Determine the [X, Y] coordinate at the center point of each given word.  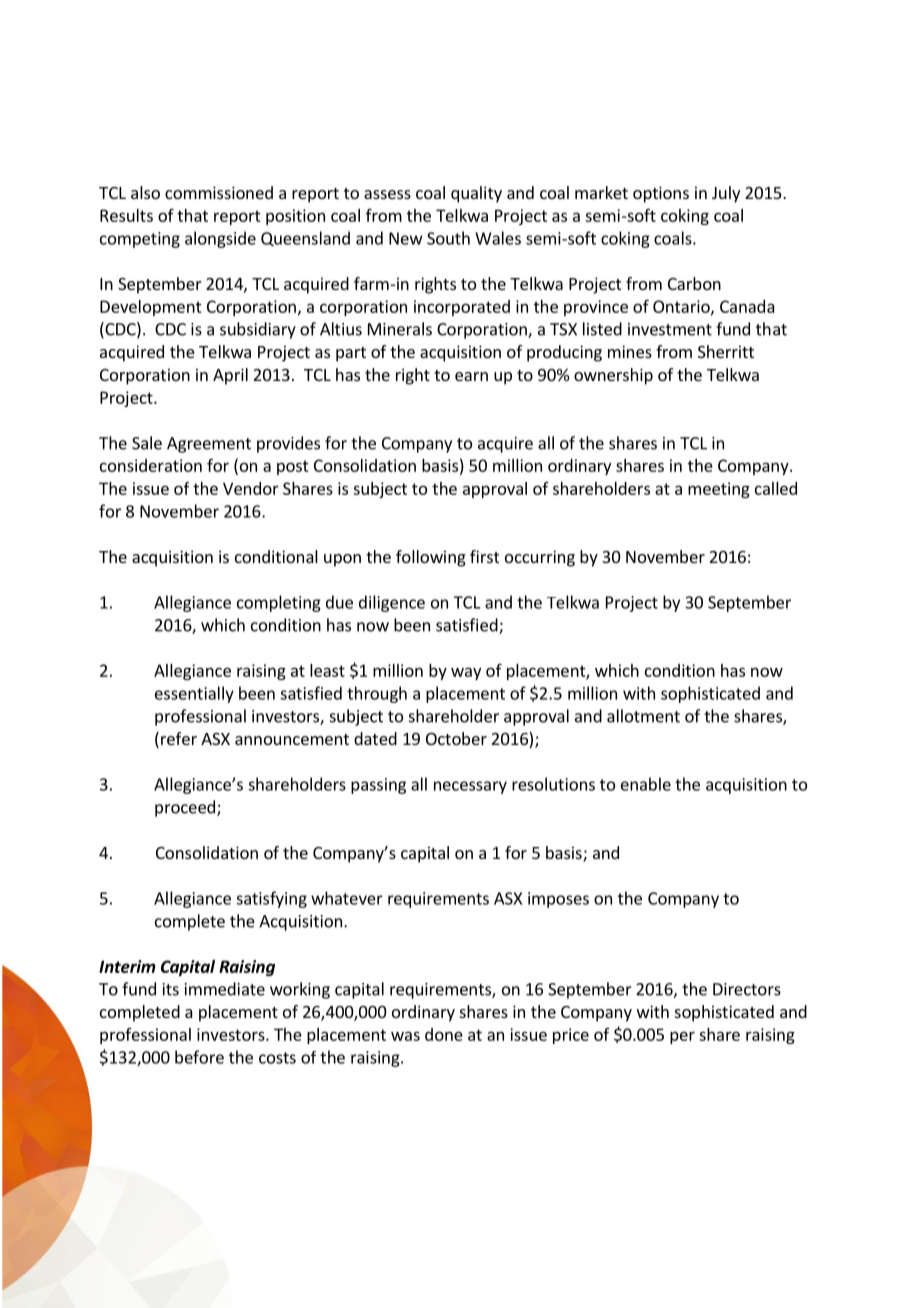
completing [279, 603]
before [199, 1057]
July [726, 194]
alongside [220, 239]
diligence [392, 603]
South [448, 238]
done [444, 1034]
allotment [643, 716]
